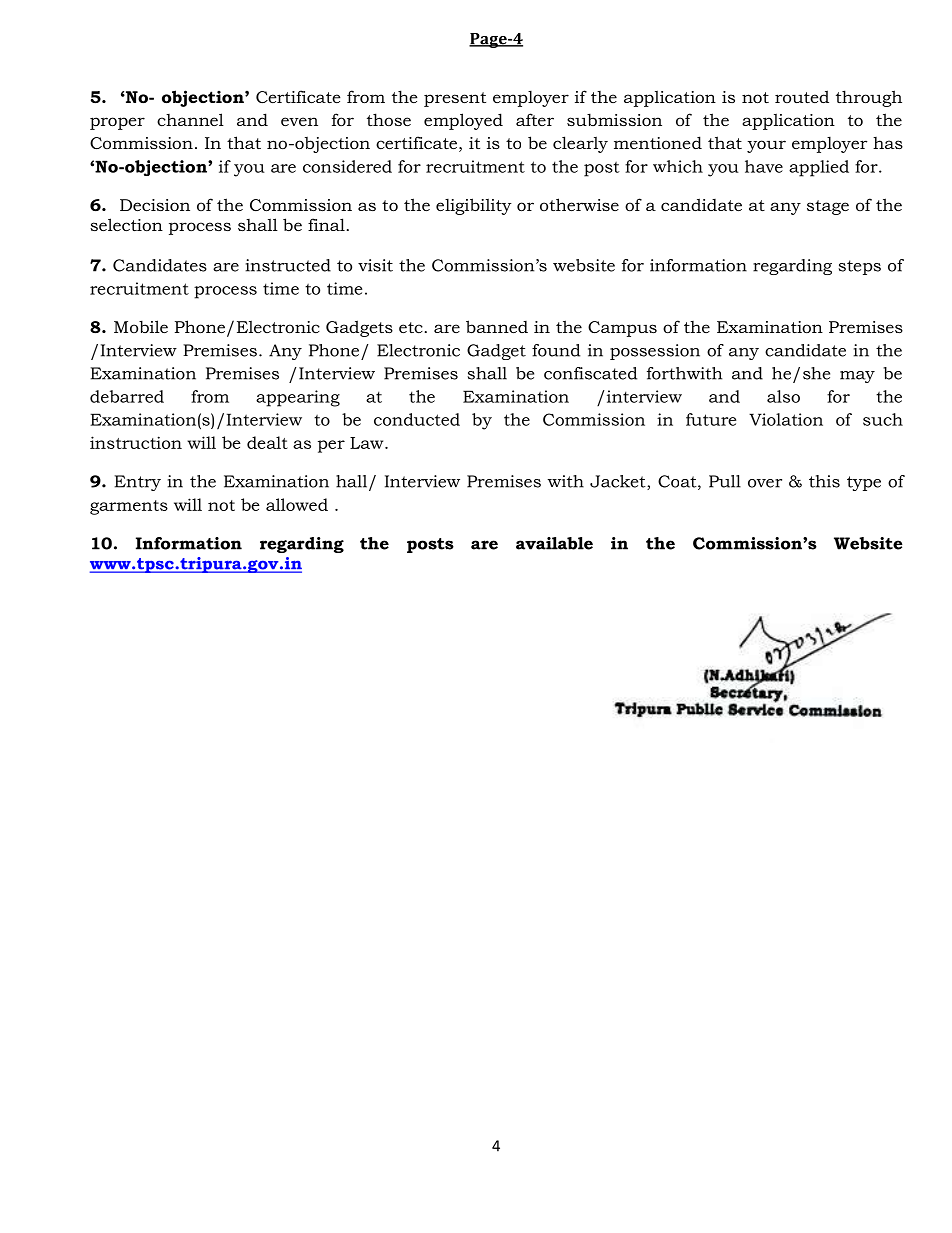 Image resolution: width=952 pixels, height=1233 pixels. Describe the element at coordinates (622, 329) in the screenshot. I see `Campus` at that location.
